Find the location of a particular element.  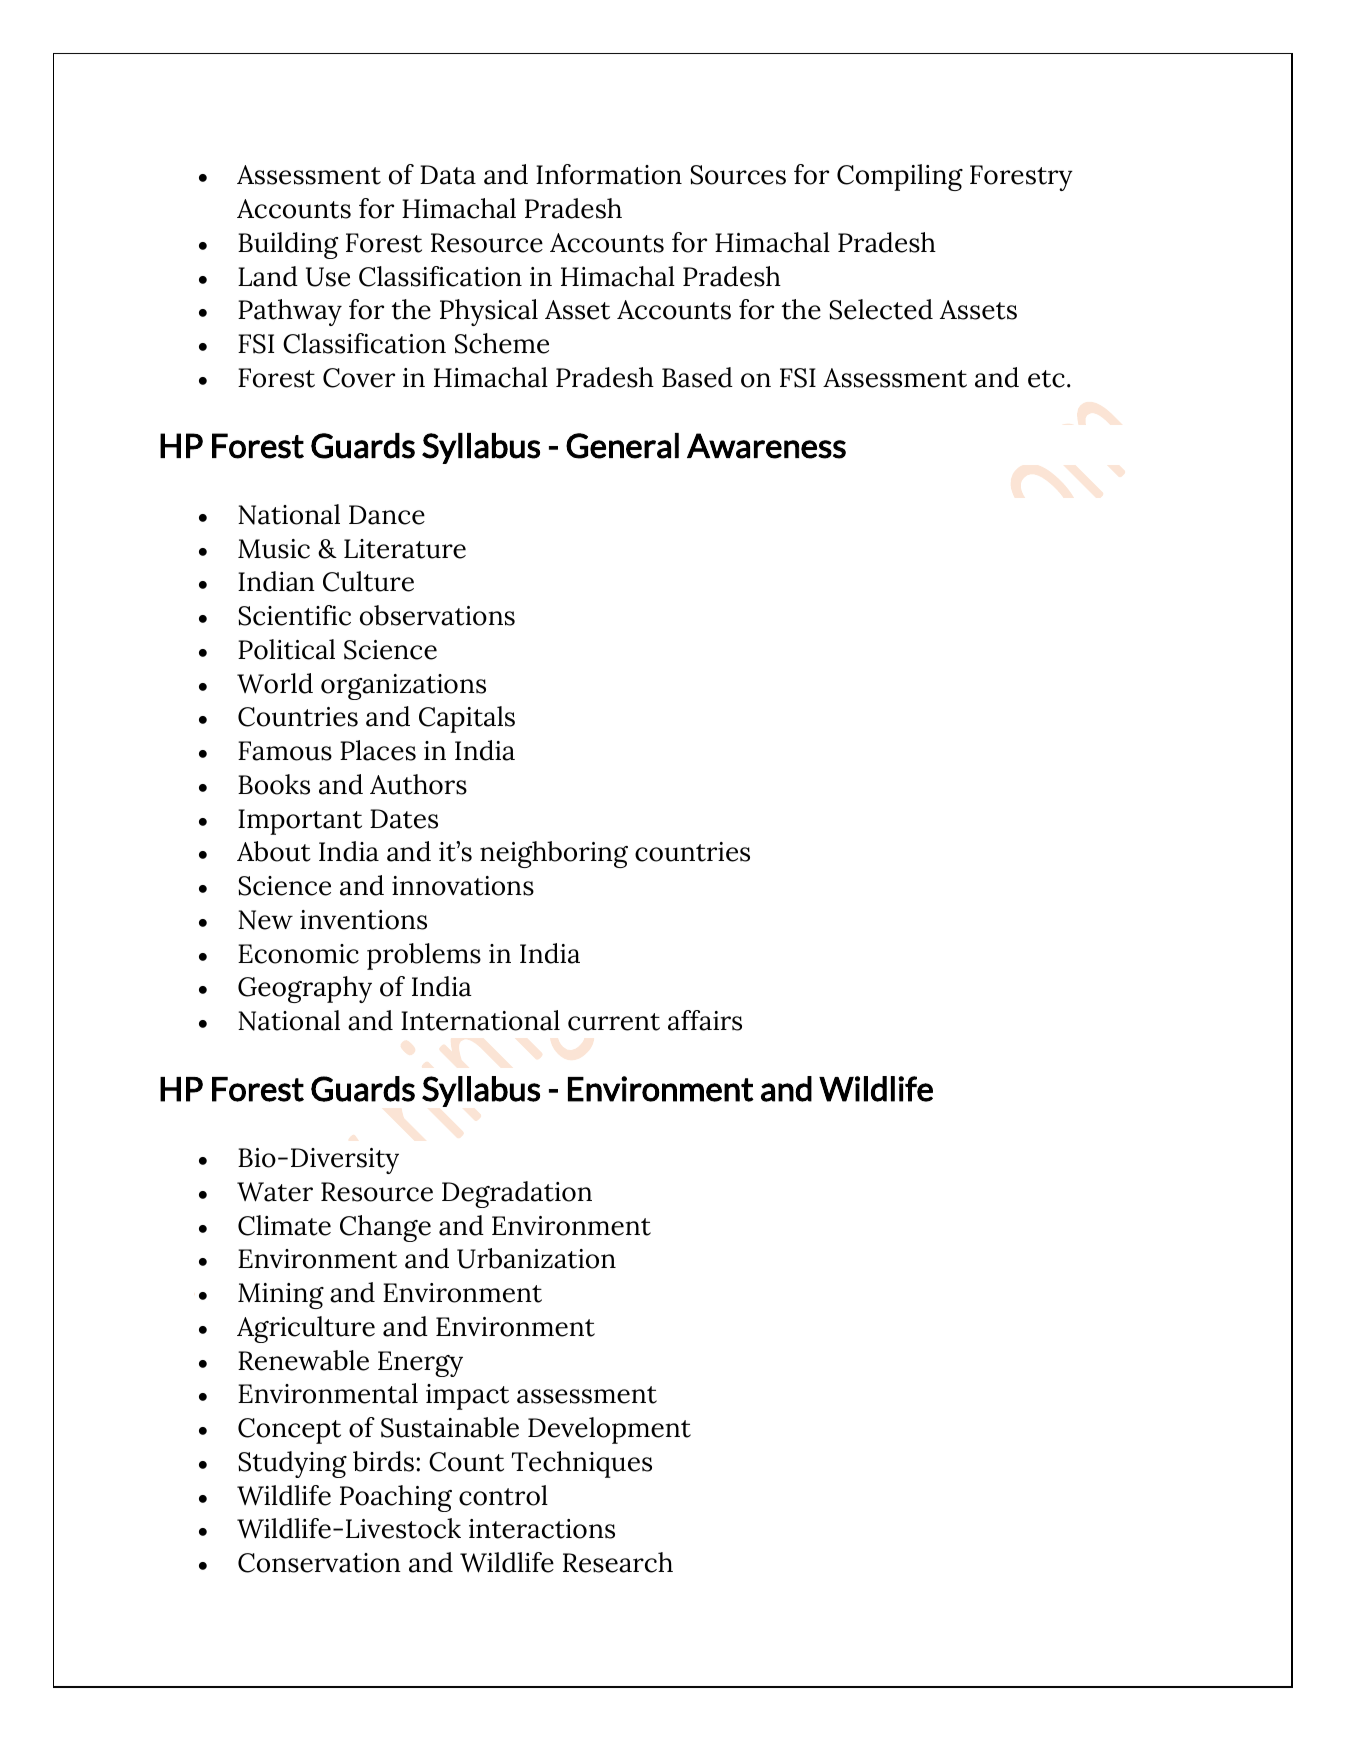

current is located at coordinates (614, 1022).
